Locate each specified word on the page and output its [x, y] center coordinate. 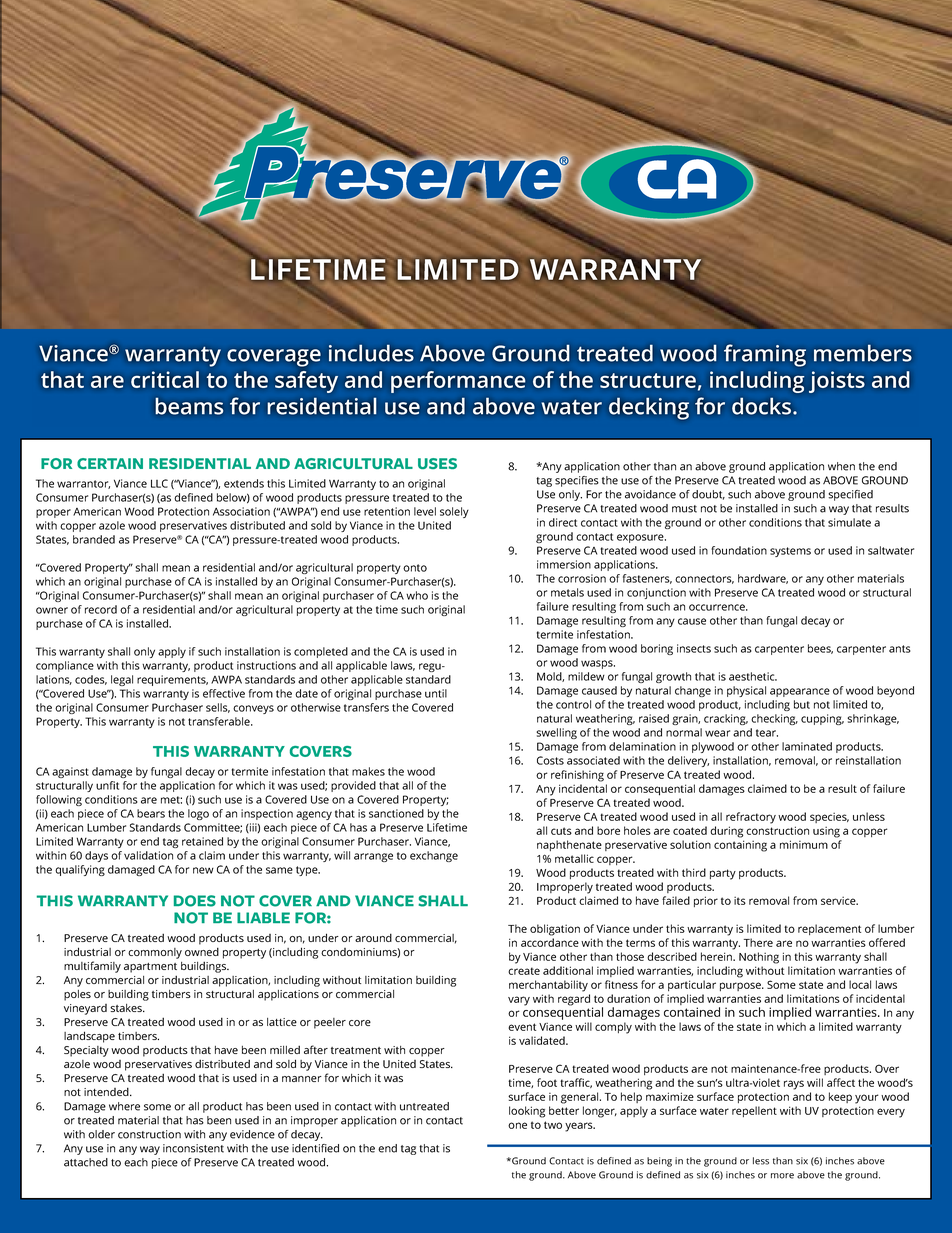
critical [165, 379]
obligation [555, 930]
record [101, 609]
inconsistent [193, 1148]
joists [837, 382]
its [740, 900]
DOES [195, 901]
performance [458, 382]
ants [900, 649]
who [417, 595]
